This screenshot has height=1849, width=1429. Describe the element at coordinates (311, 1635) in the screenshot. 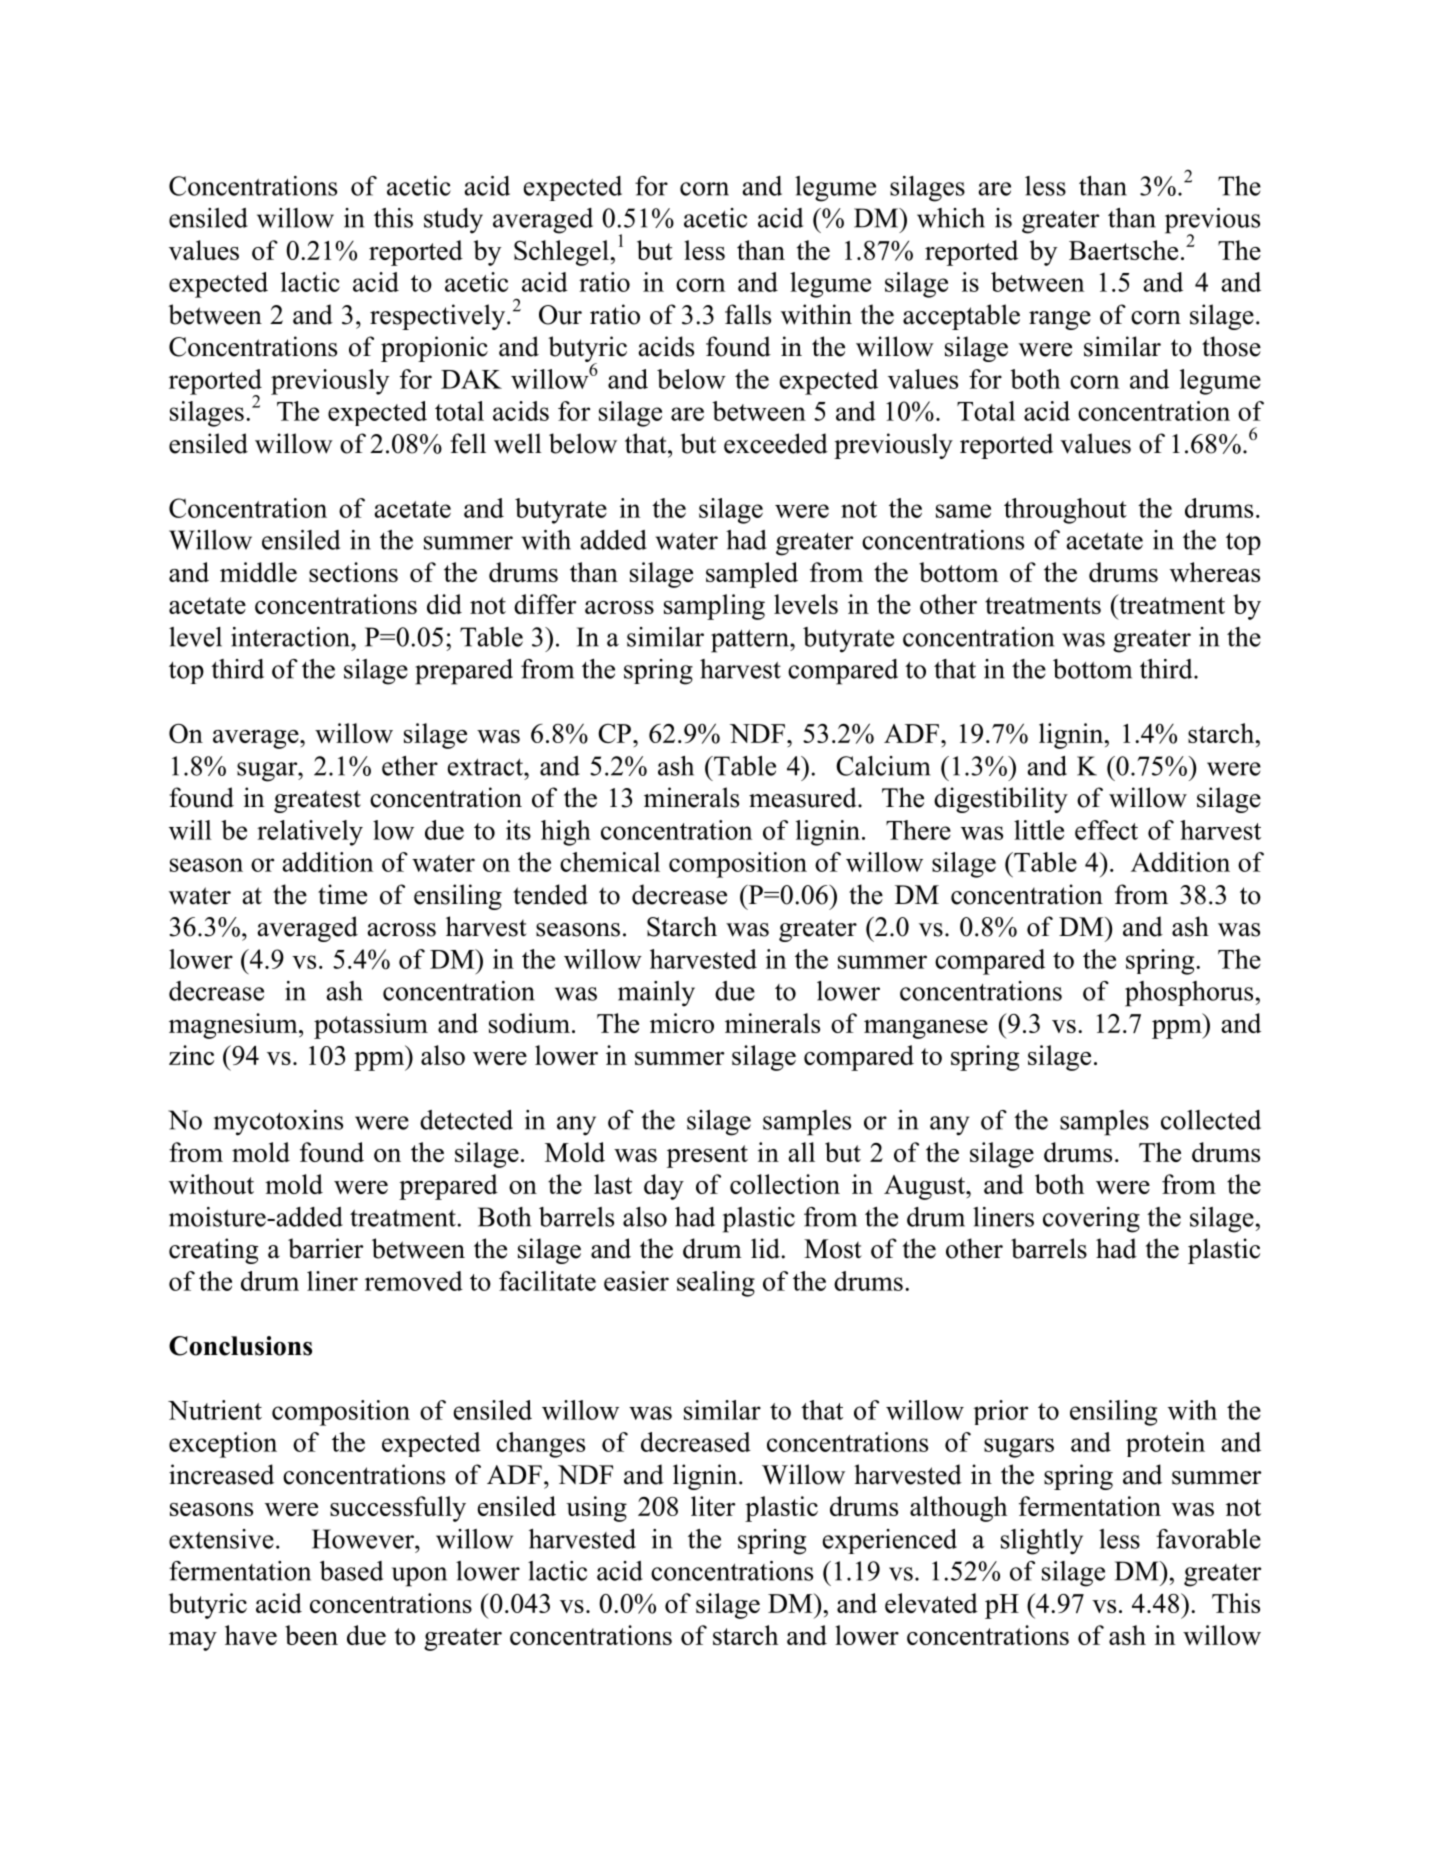

I see `been` at that location.
